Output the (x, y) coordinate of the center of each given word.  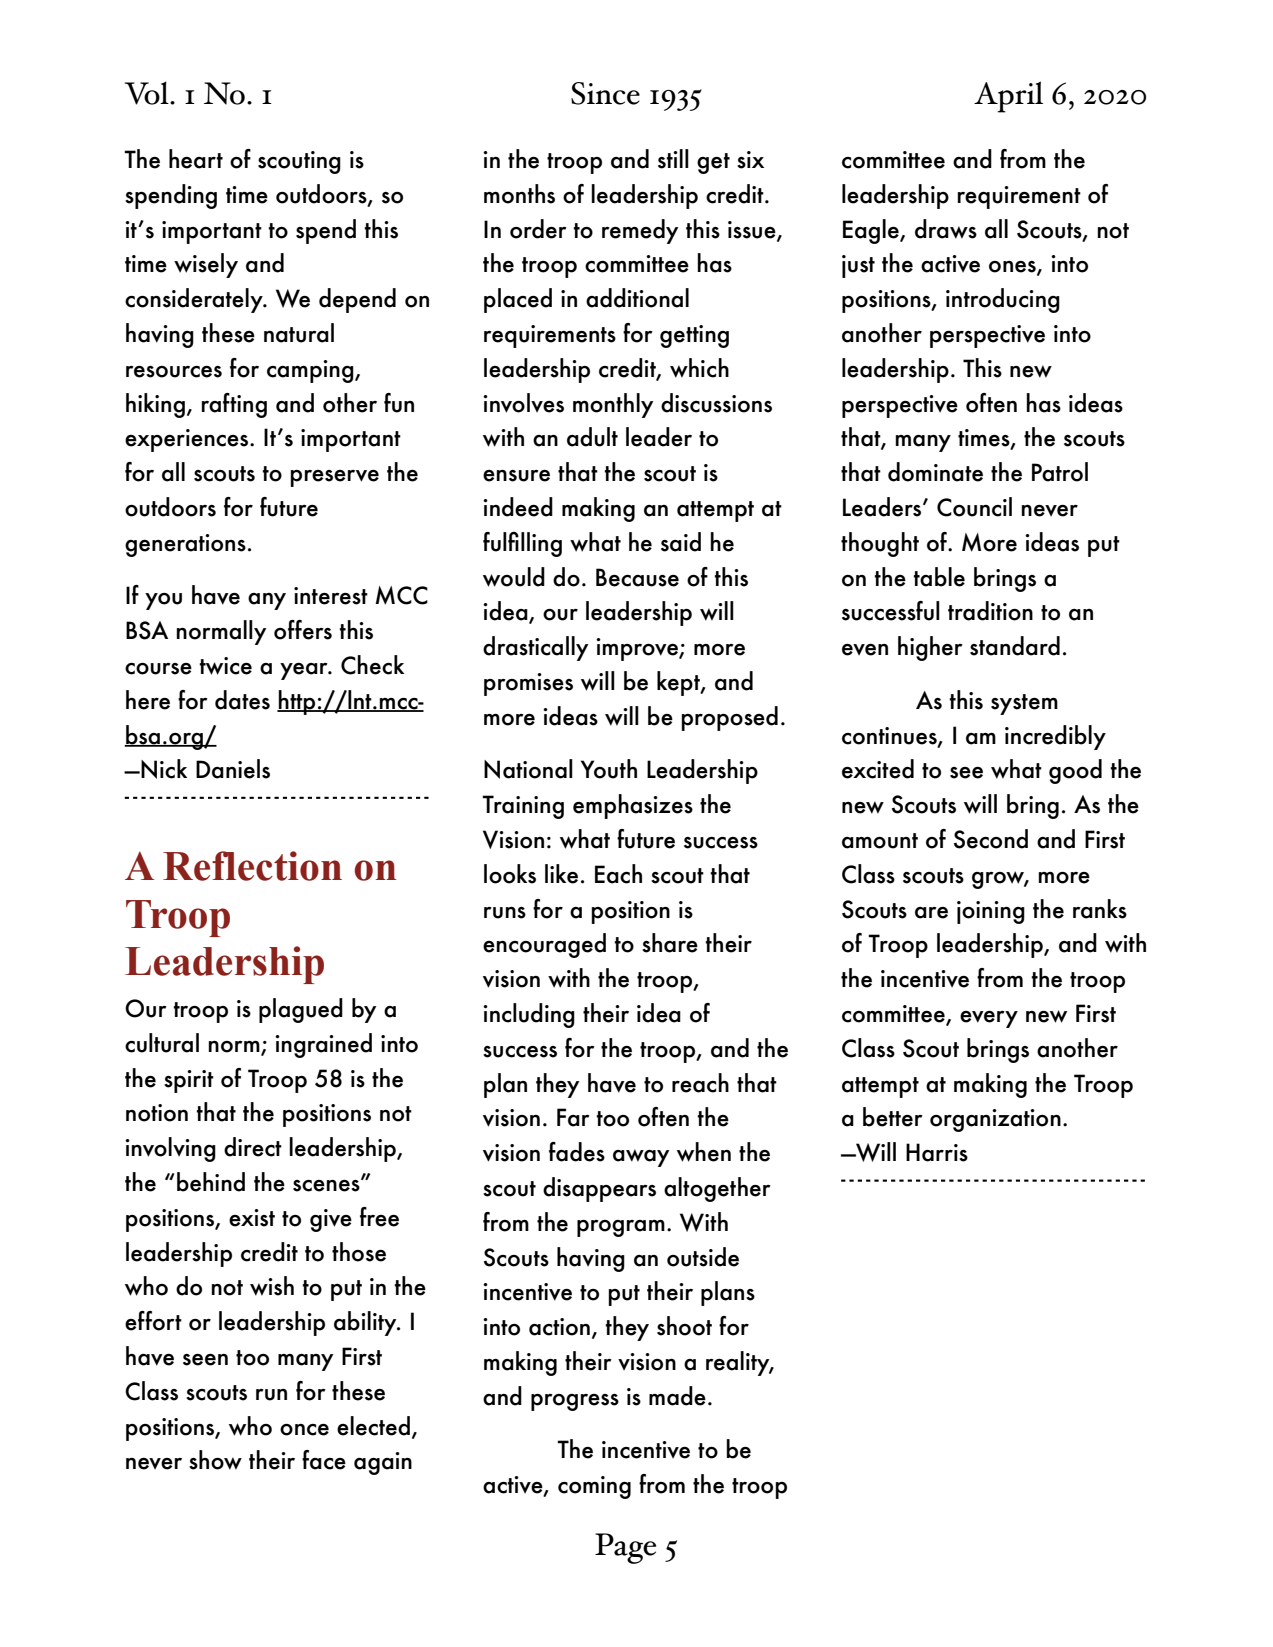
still (673, 159)
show (215, 1460)
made (677, 1396)
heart (196, 159)
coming (594, 1487)
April (1008, 97)
